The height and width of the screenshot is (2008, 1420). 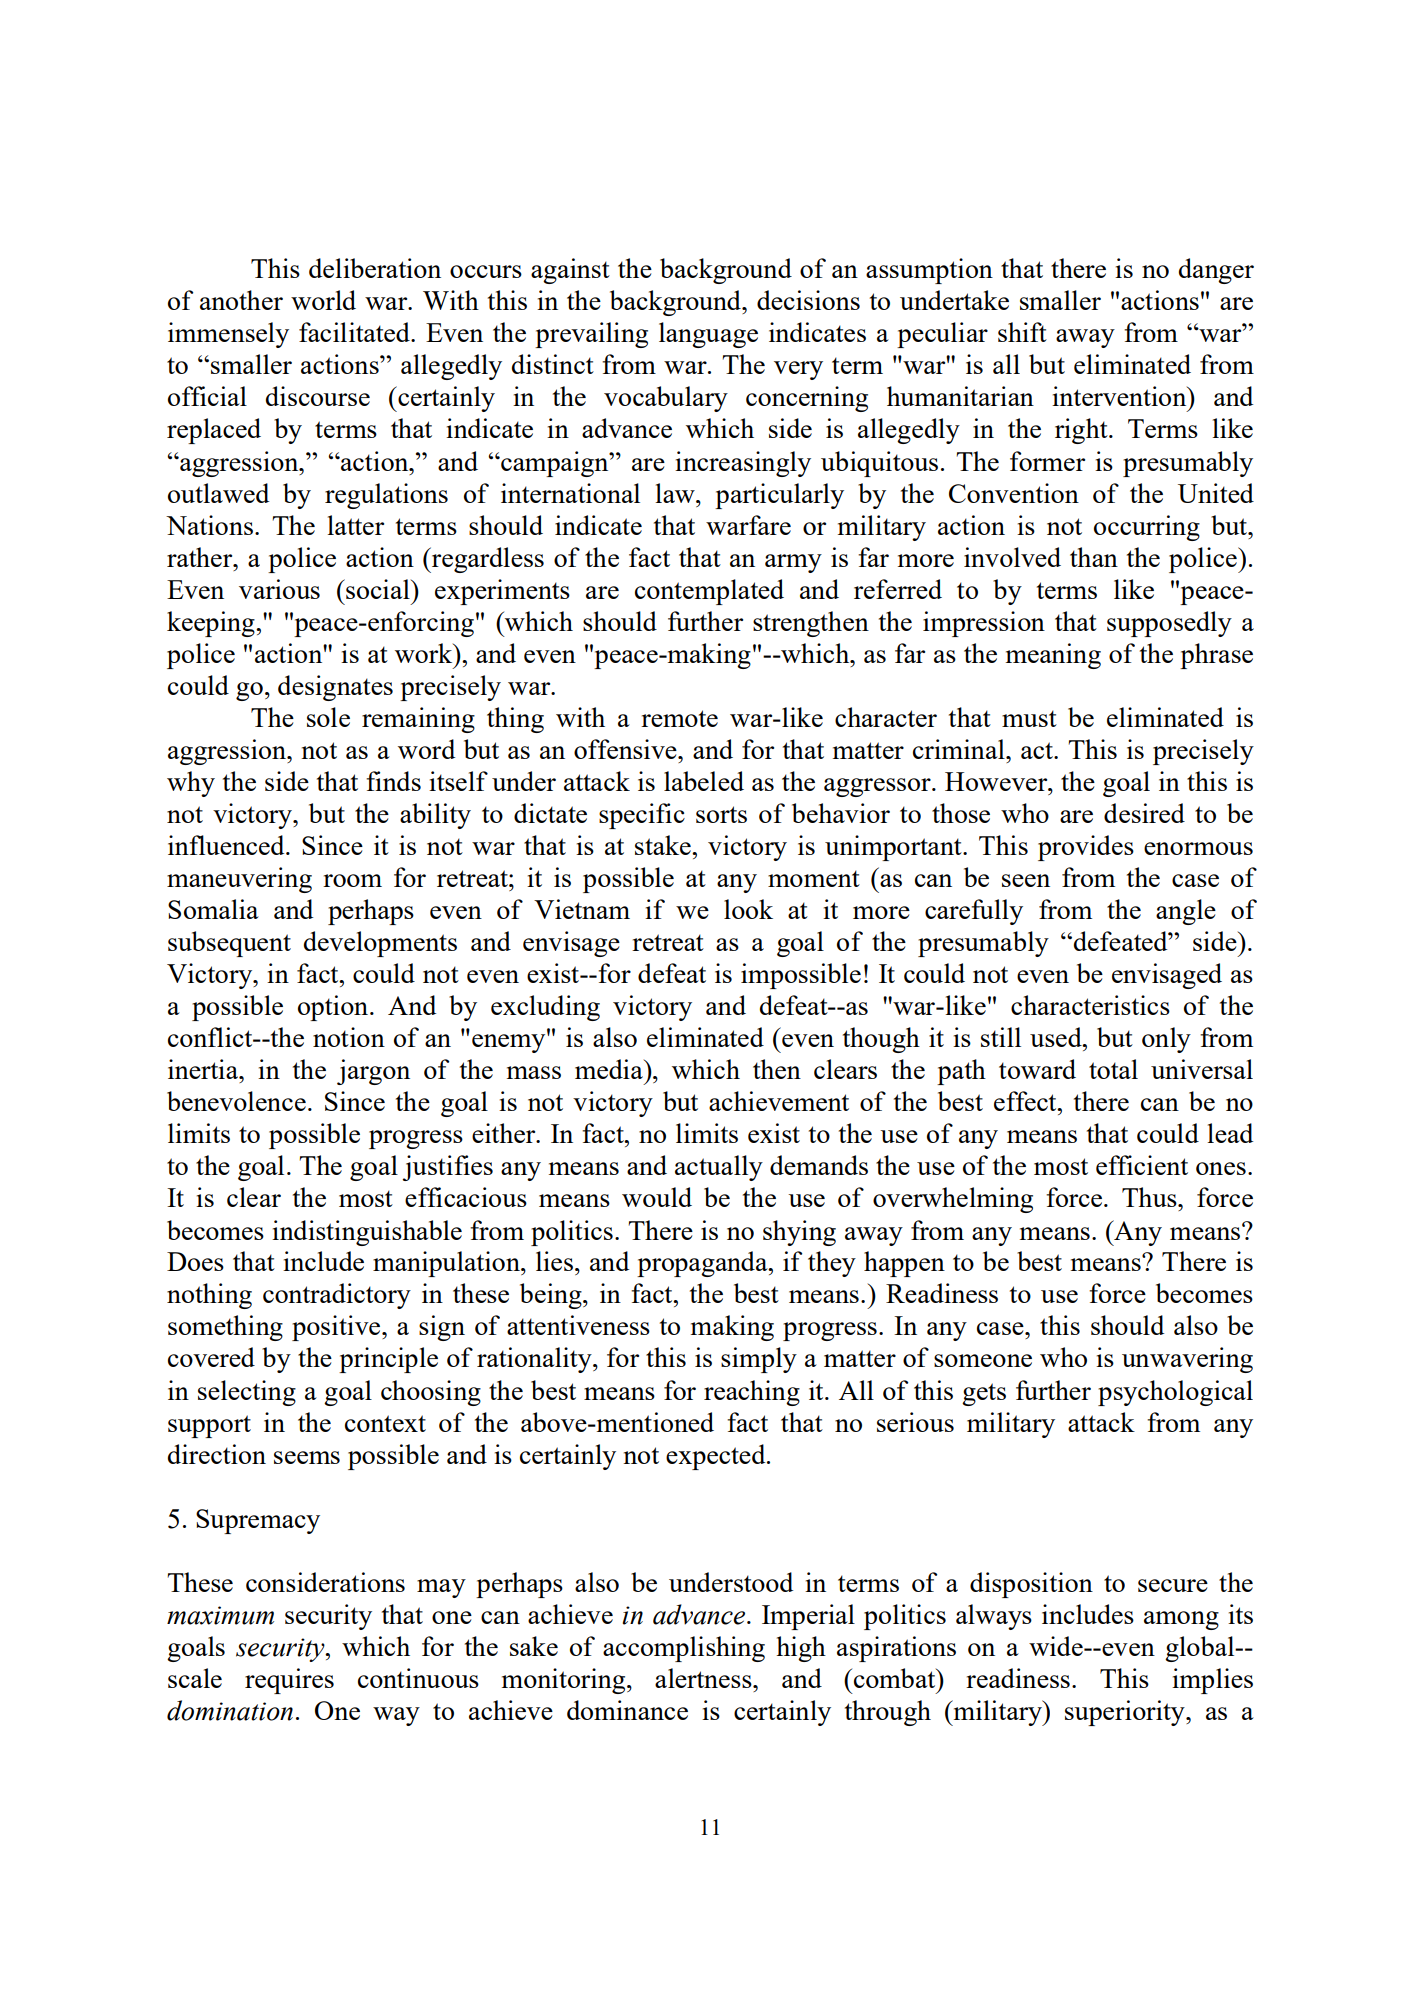 I want to click on superiority, so click(x=1126, y=1713).
